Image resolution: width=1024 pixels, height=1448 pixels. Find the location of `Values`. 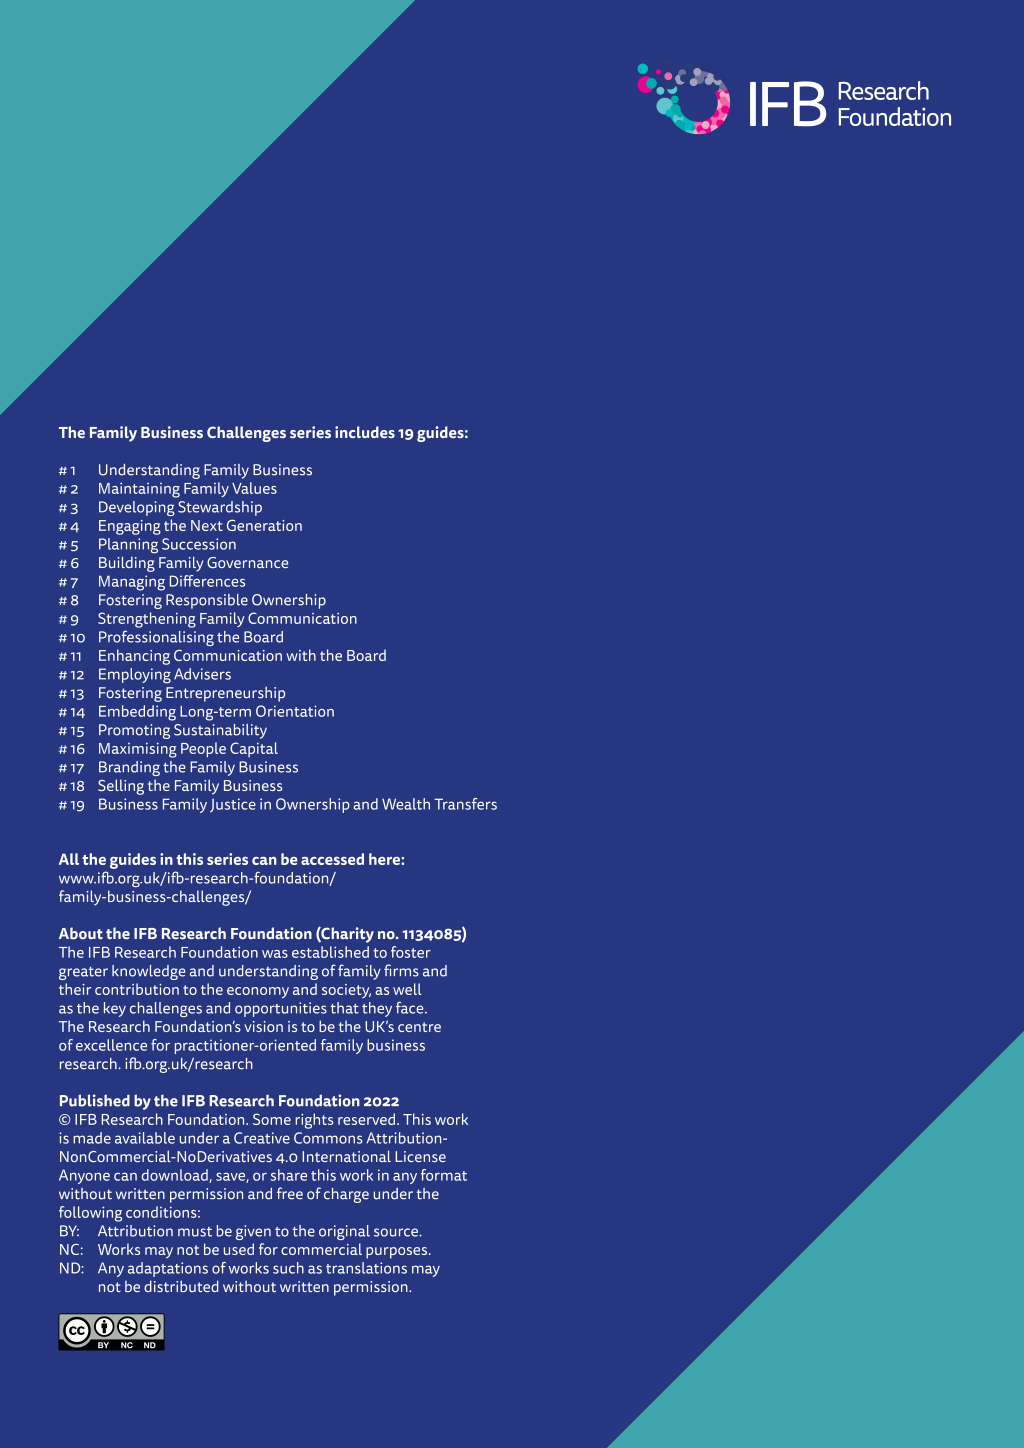

Values is located at coordinates (254, 488).
